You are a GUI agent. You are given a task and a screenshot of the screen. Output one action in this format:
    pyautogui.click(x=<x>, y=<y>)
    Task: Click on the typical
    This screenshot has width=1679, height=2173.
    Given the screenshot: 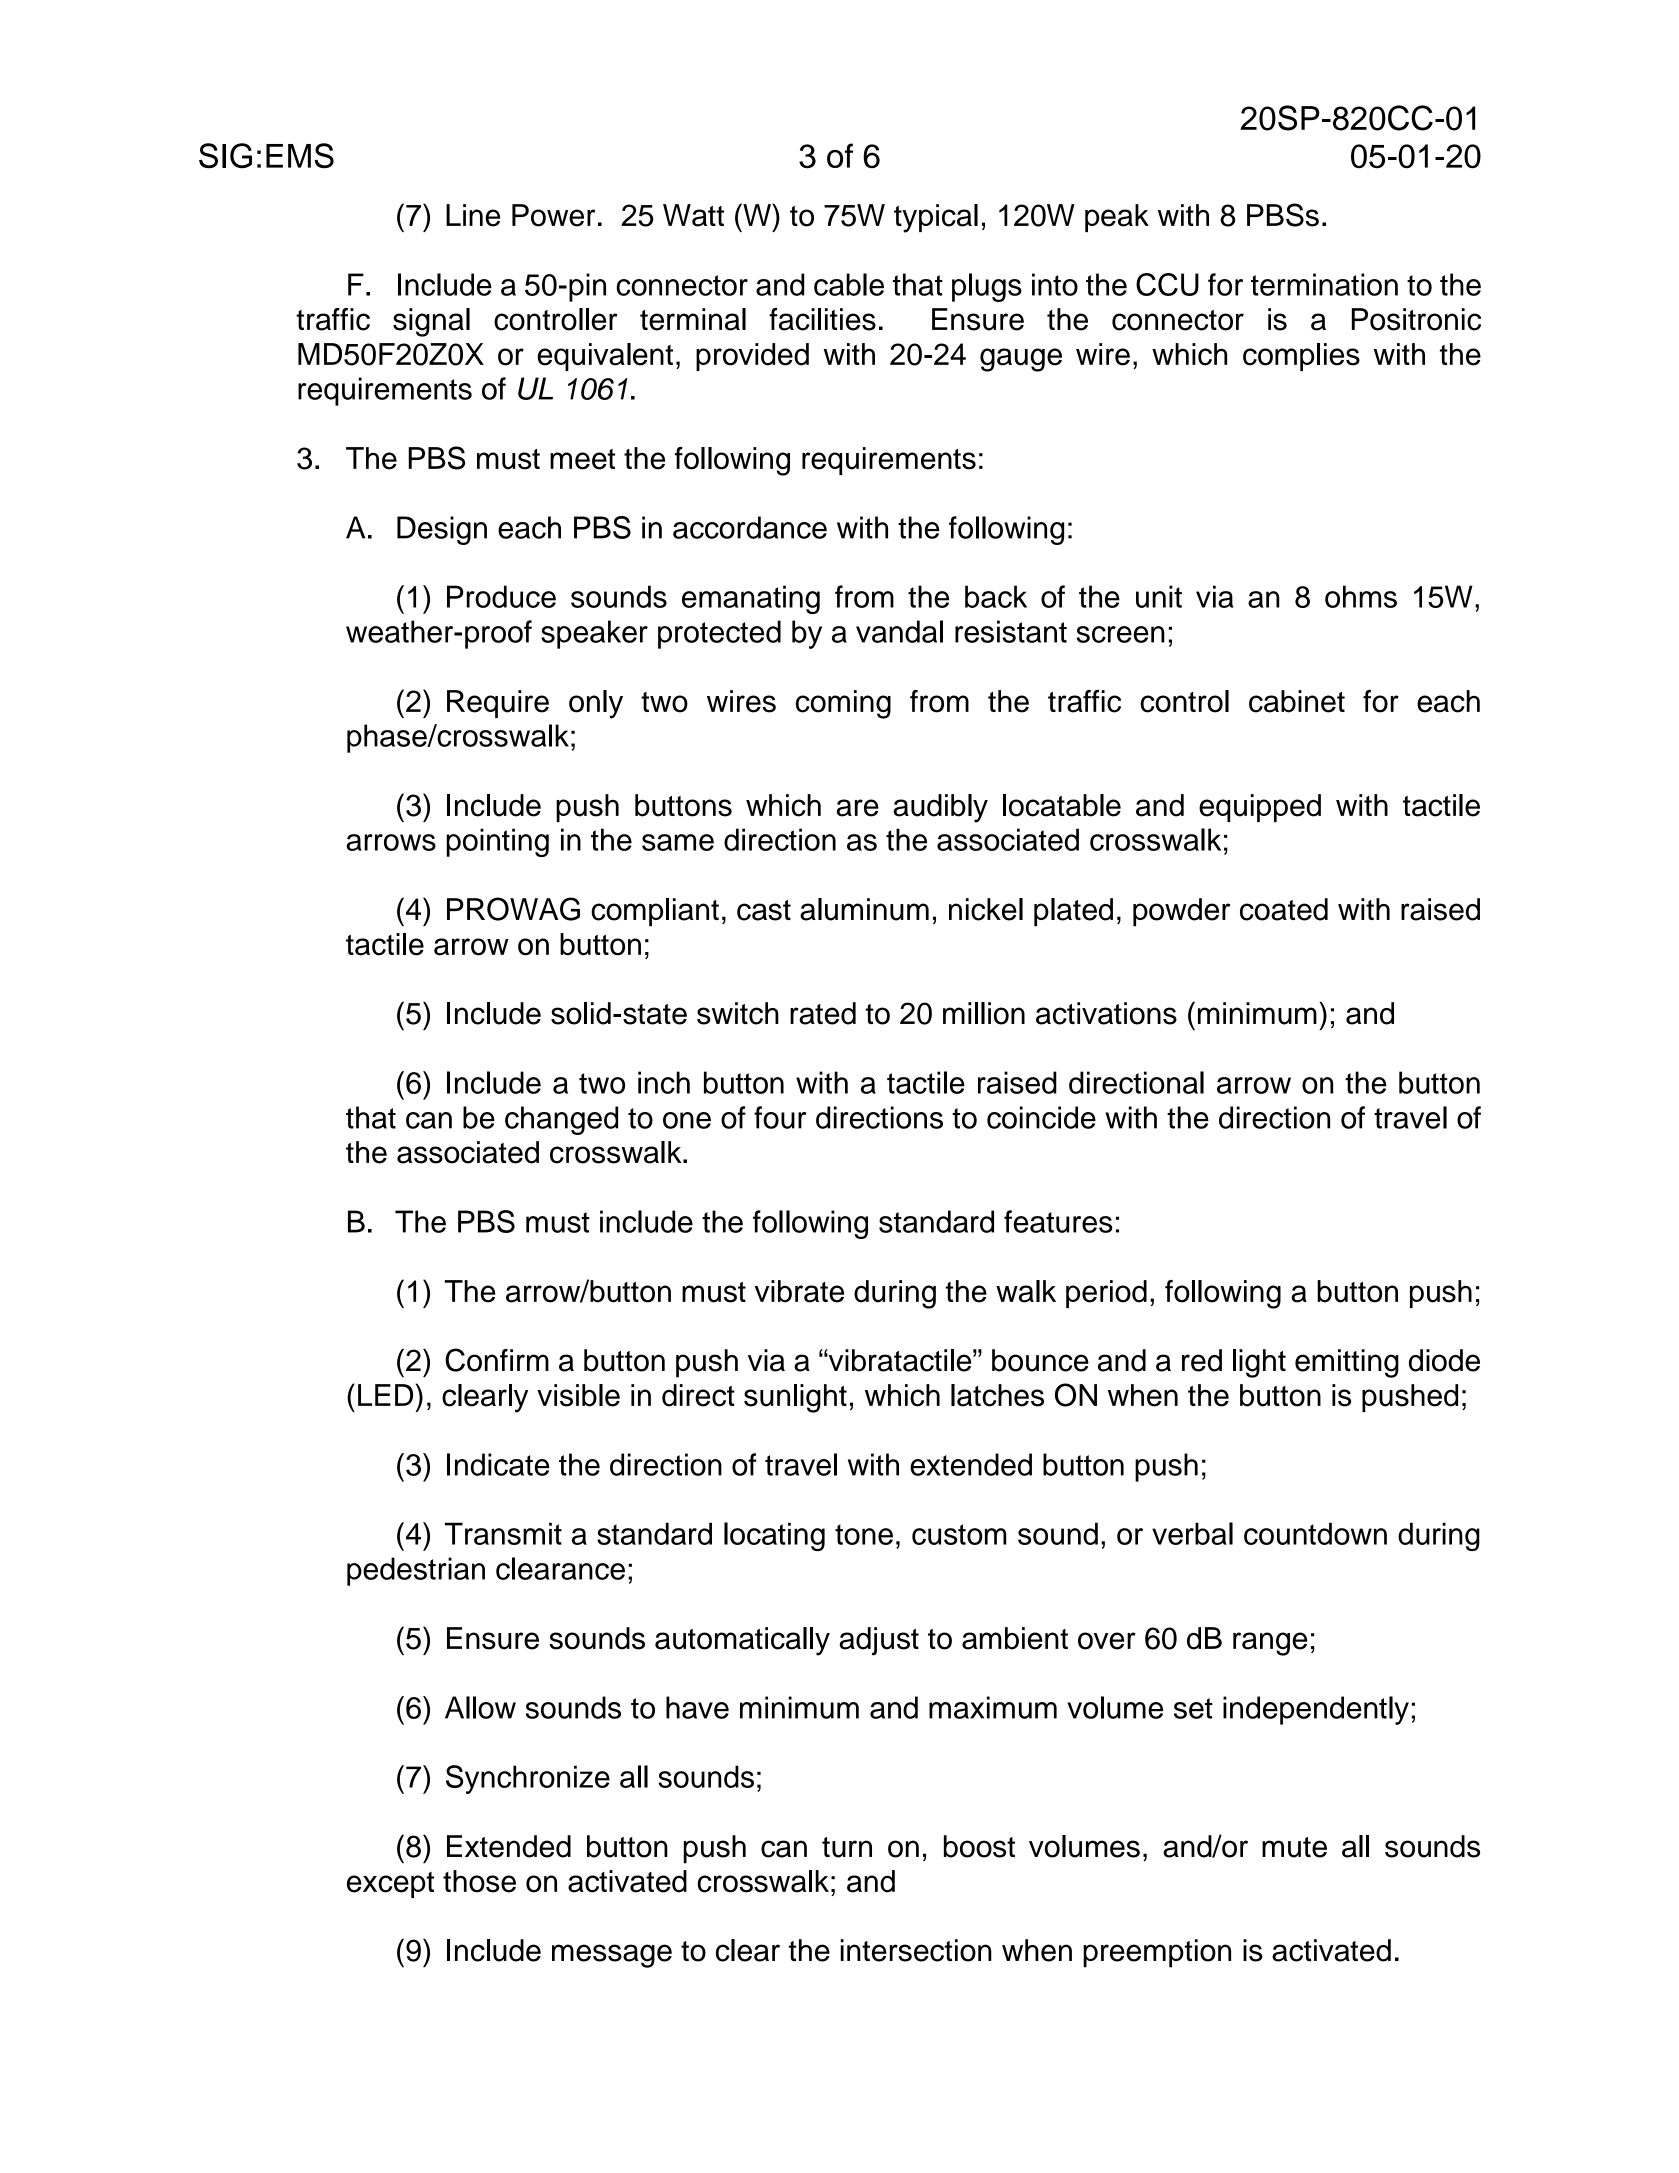 What is the action you would take?
    pyautogui.click(x=936, y=218)
